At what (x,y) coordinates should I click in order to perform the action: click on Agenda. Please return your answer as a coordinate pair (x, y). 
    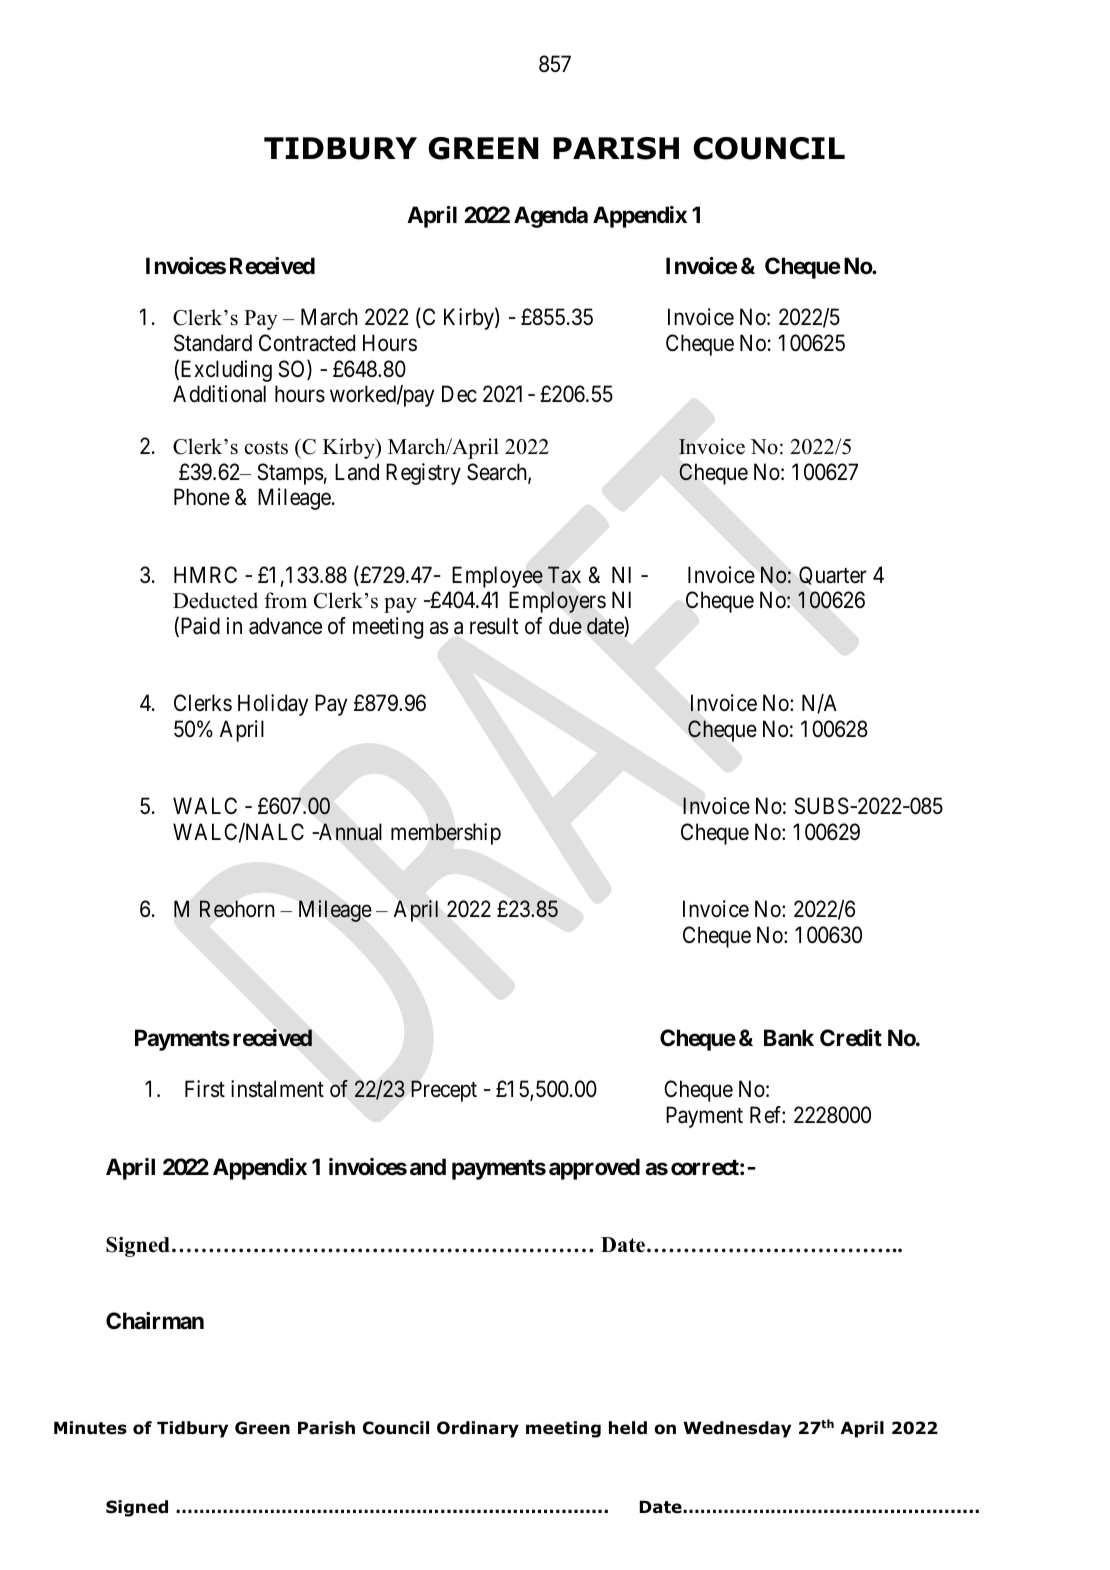
    Looking at the image, I should click on (551, 217).
